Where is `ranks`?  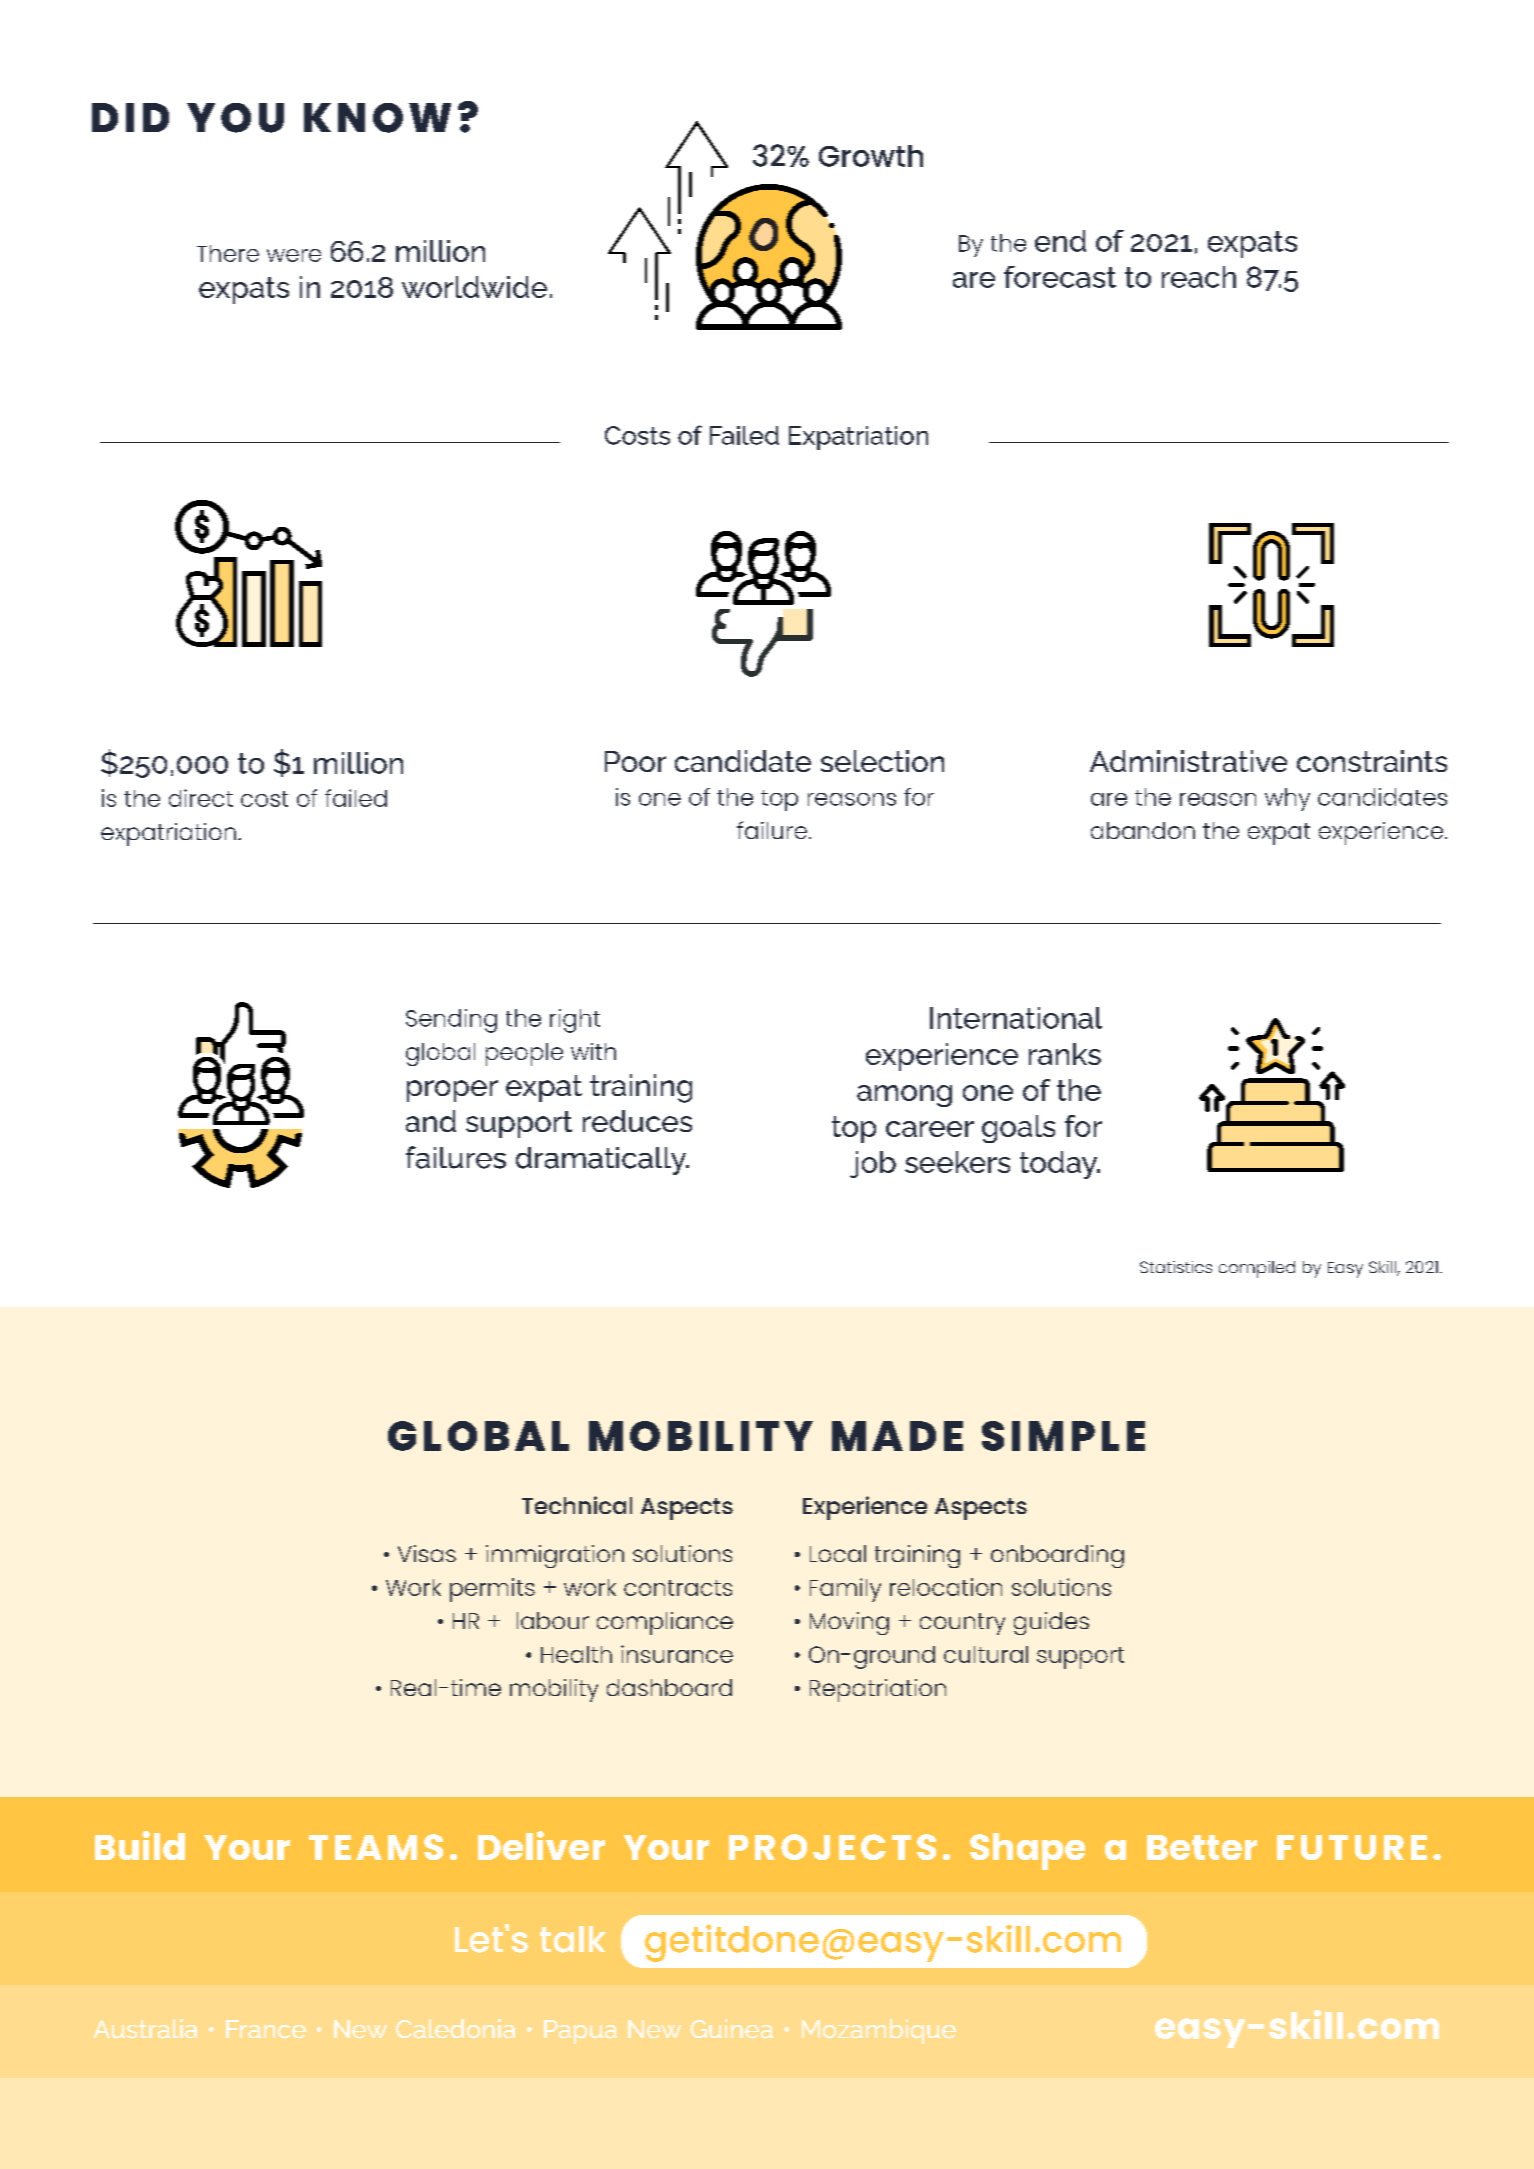
ranks is located at coordinates (1065, 1054).
